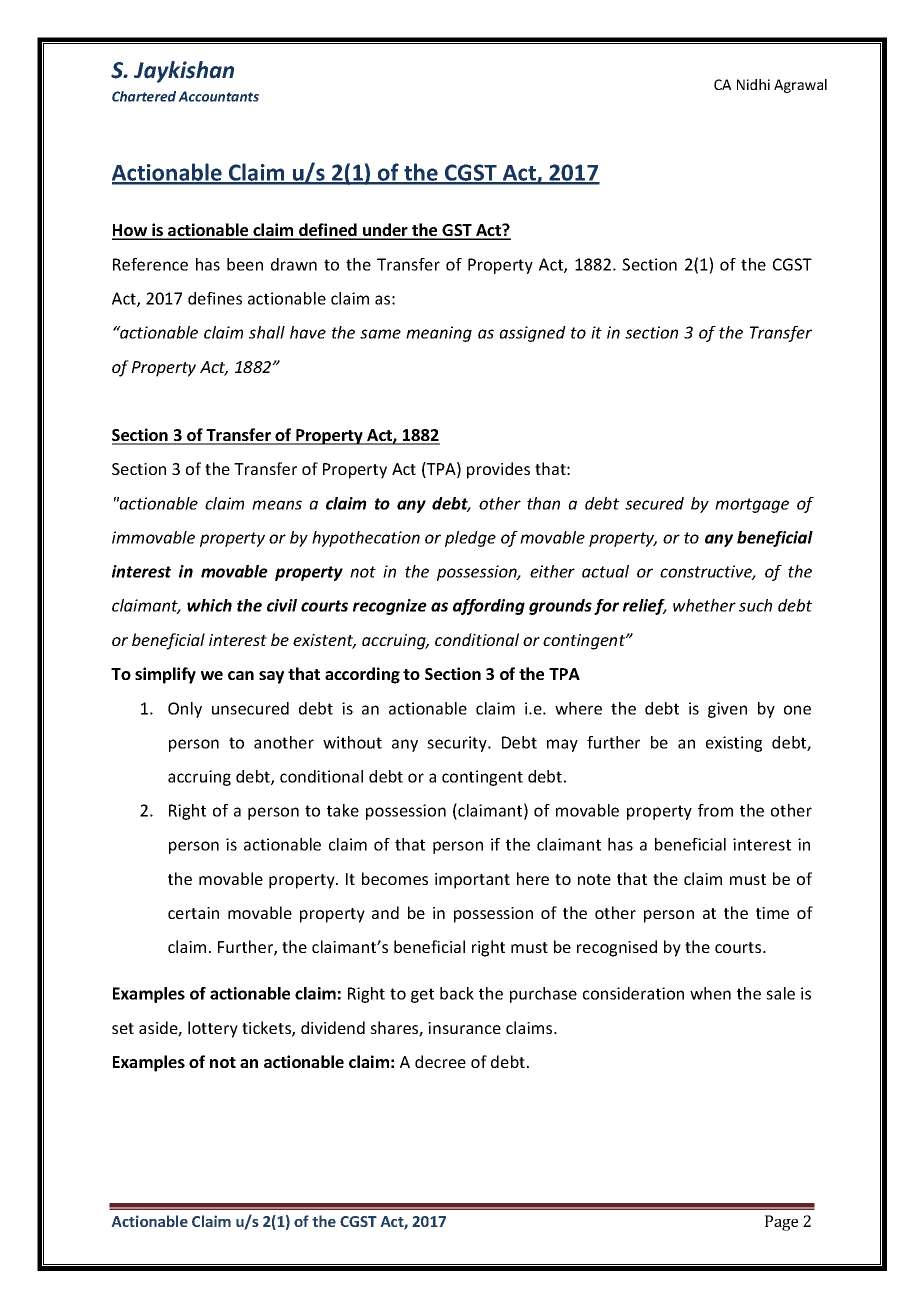  I want to click on lottery, so click(213, 1029).
